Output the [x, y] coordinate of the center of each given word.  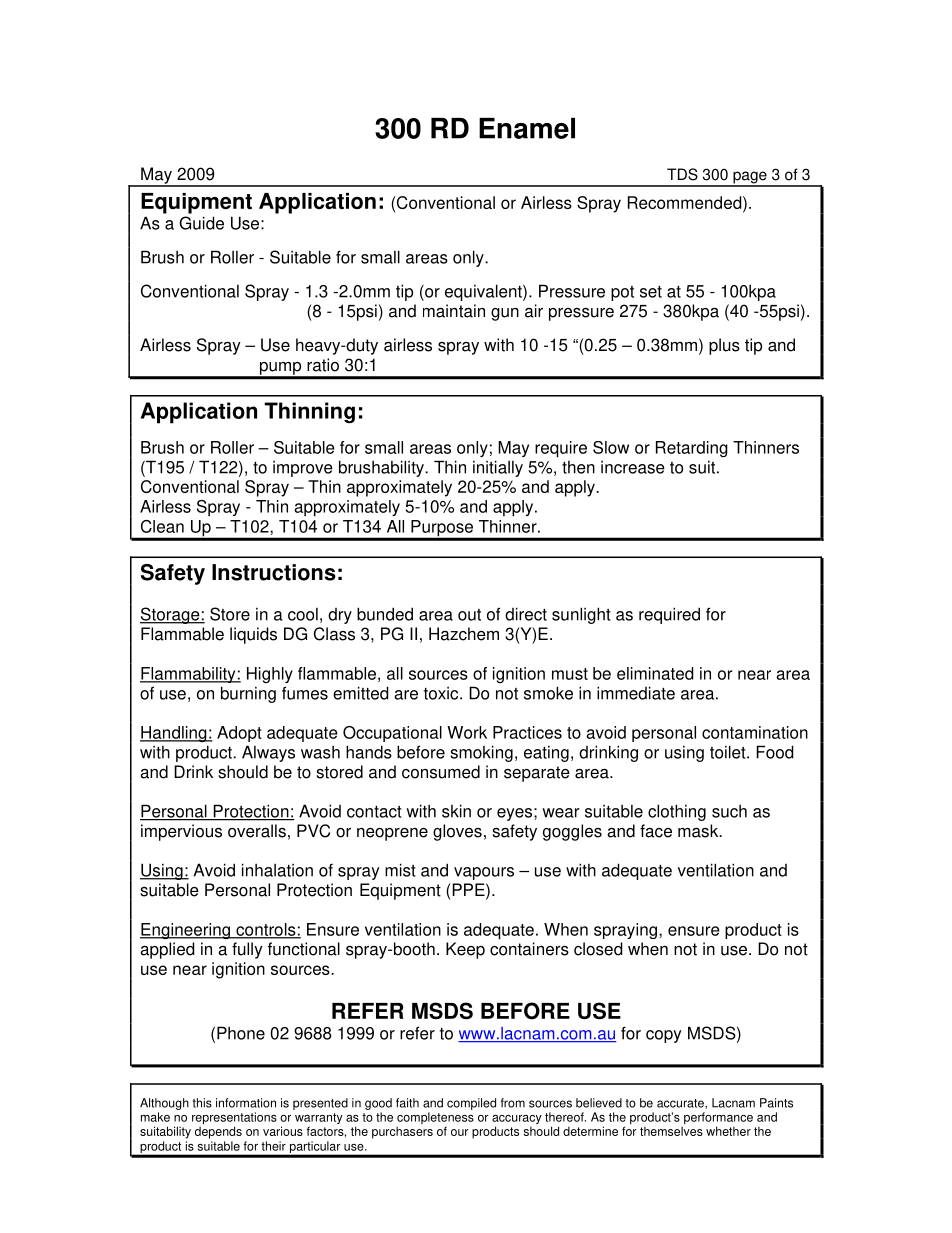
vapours [484, 873]
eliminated [655, 673]
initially [498, 468]
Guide [201, 223]
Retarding [692, 449]
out [469, 615]
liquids [253, 635]
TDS [682, 174]
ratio [323, 365]
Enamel [527, 128]
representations [234, 1119]
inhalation [277, 870]
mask [699, 831]
